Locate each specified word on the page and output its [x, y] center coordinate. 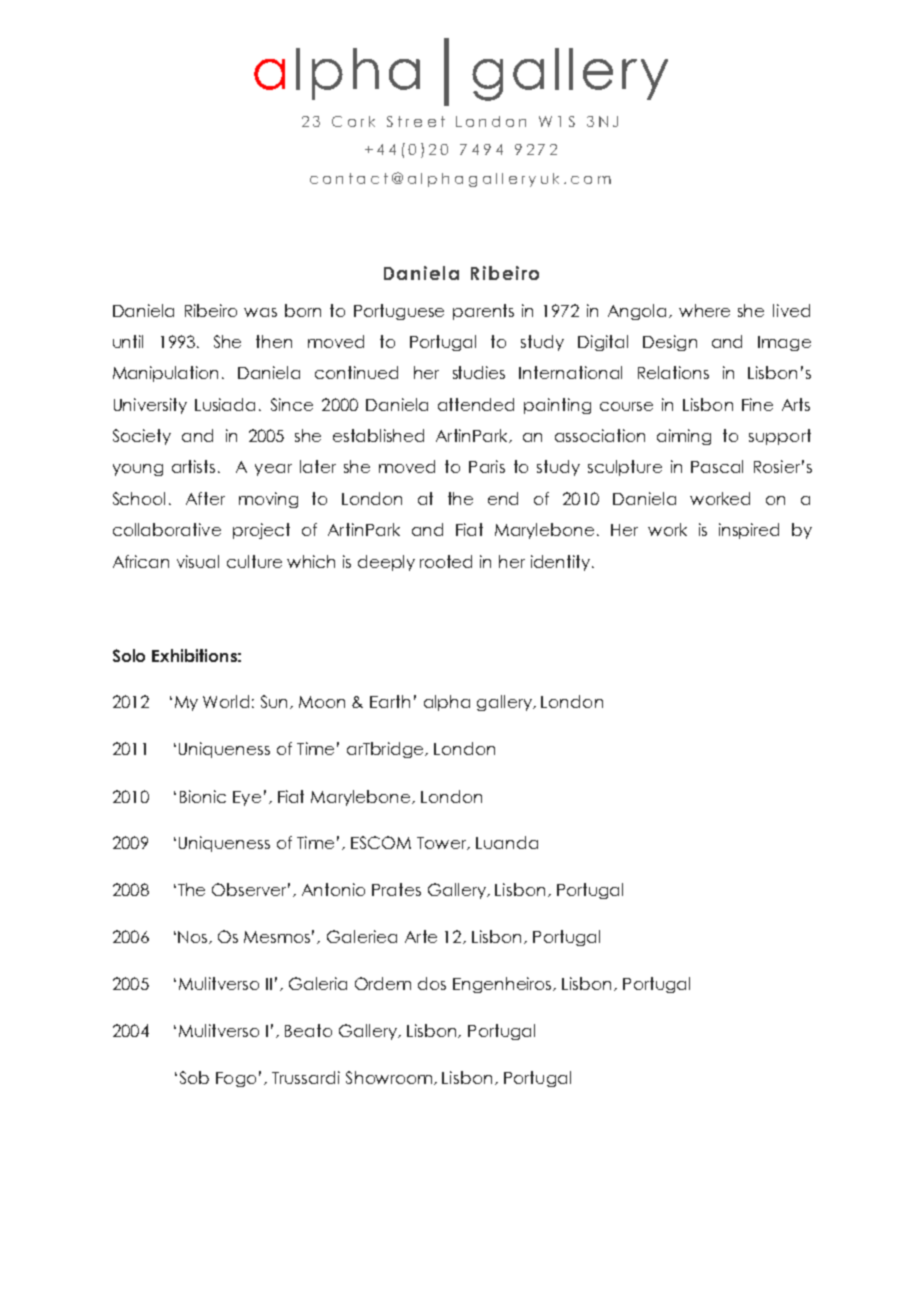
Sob [194, 1077]
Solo [129, 655]
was [260, 312]
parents [483, 312]
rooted [446, 561]
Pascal [717, 466]
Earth [390, 701]
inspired [749, 531]
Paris [487, 466]
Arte [421, 936]
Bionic [203, 796]
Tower [443, 843]
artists [193, 466]
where [704, 310]
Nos [194, 937]
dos [432, 983]
